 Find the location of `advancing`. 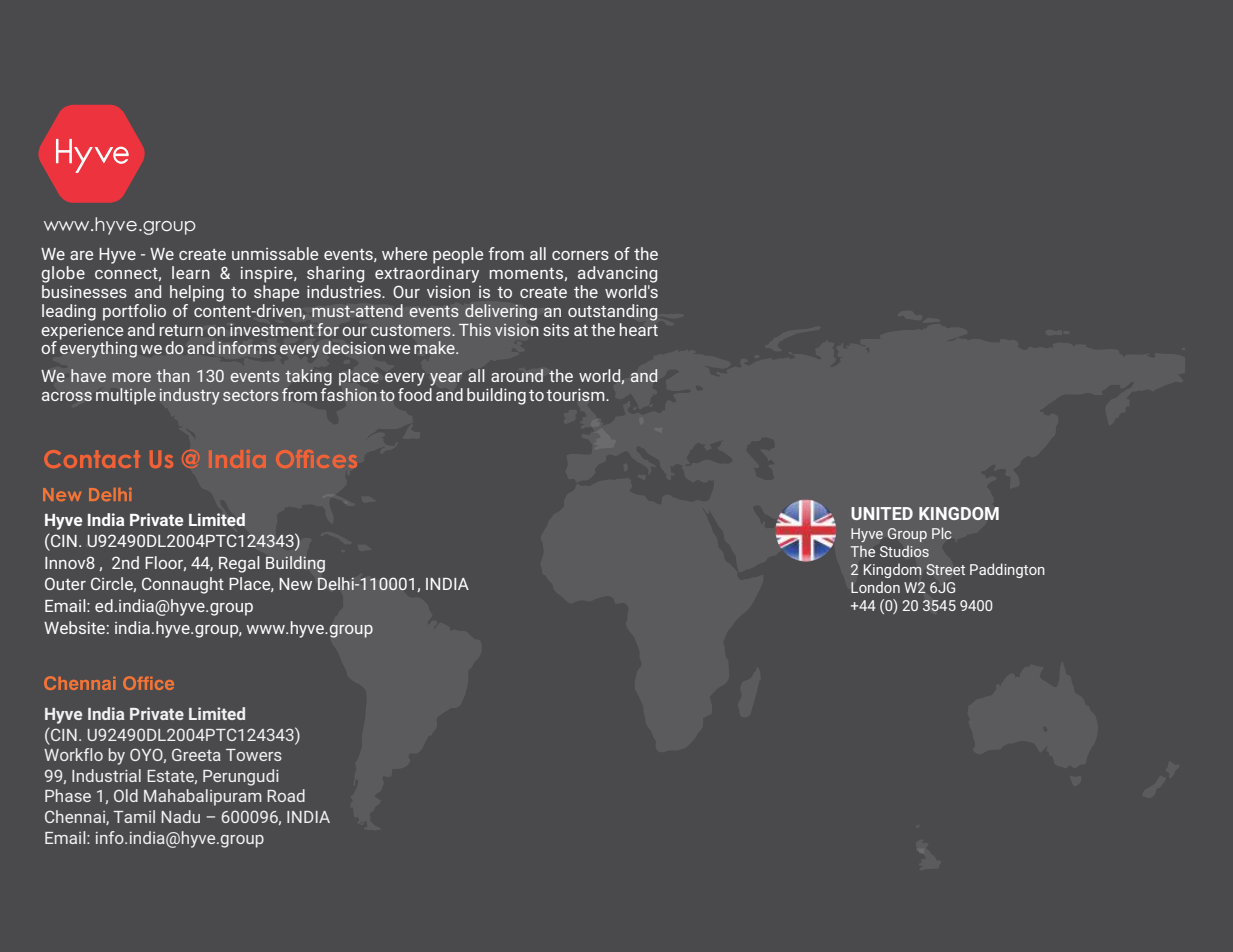

advancing is located at coordinates (617, 274).
